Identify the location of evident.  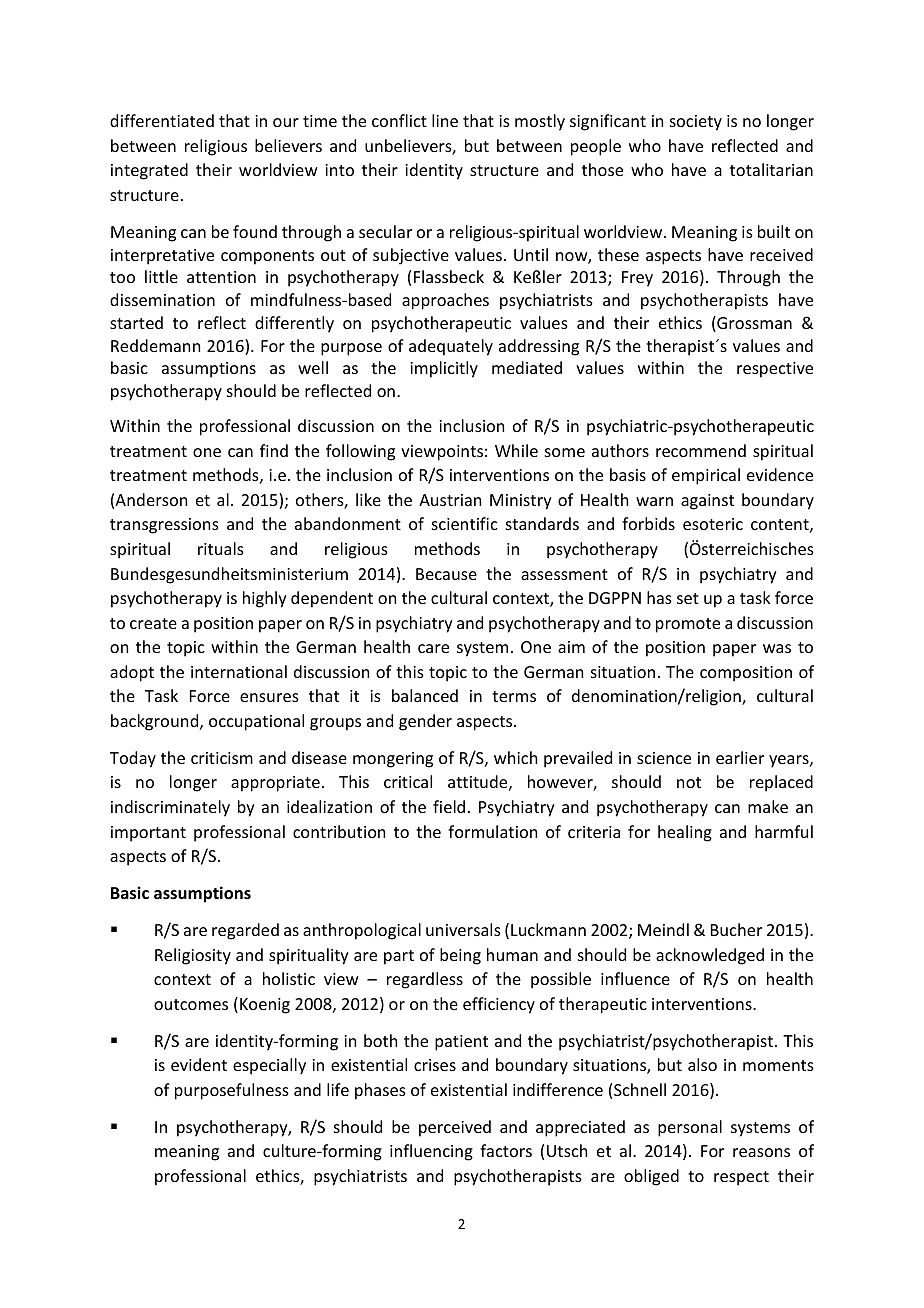
(199, 1064).
